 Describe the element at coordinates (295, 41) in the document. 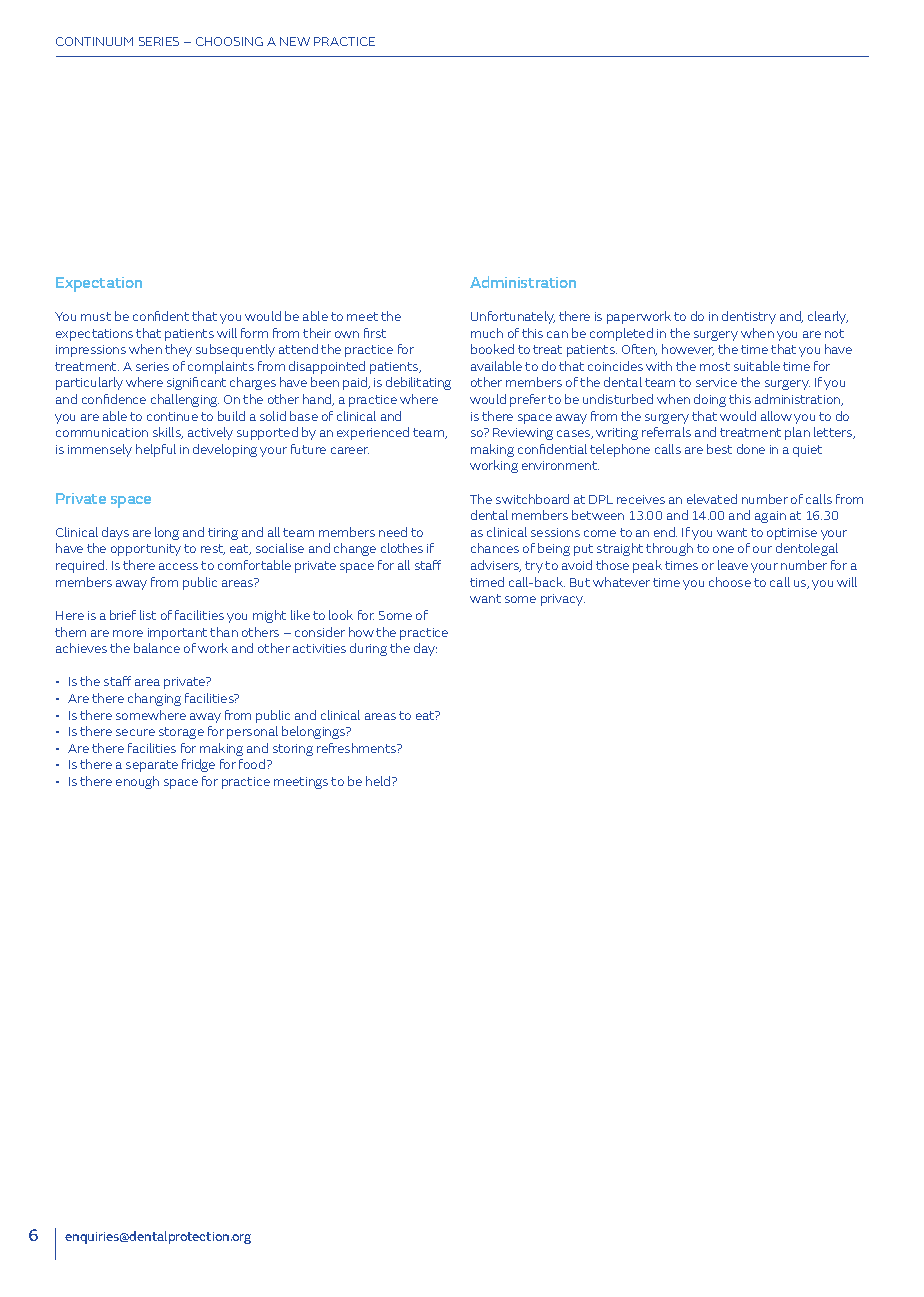

I see `NEW` at that location.
